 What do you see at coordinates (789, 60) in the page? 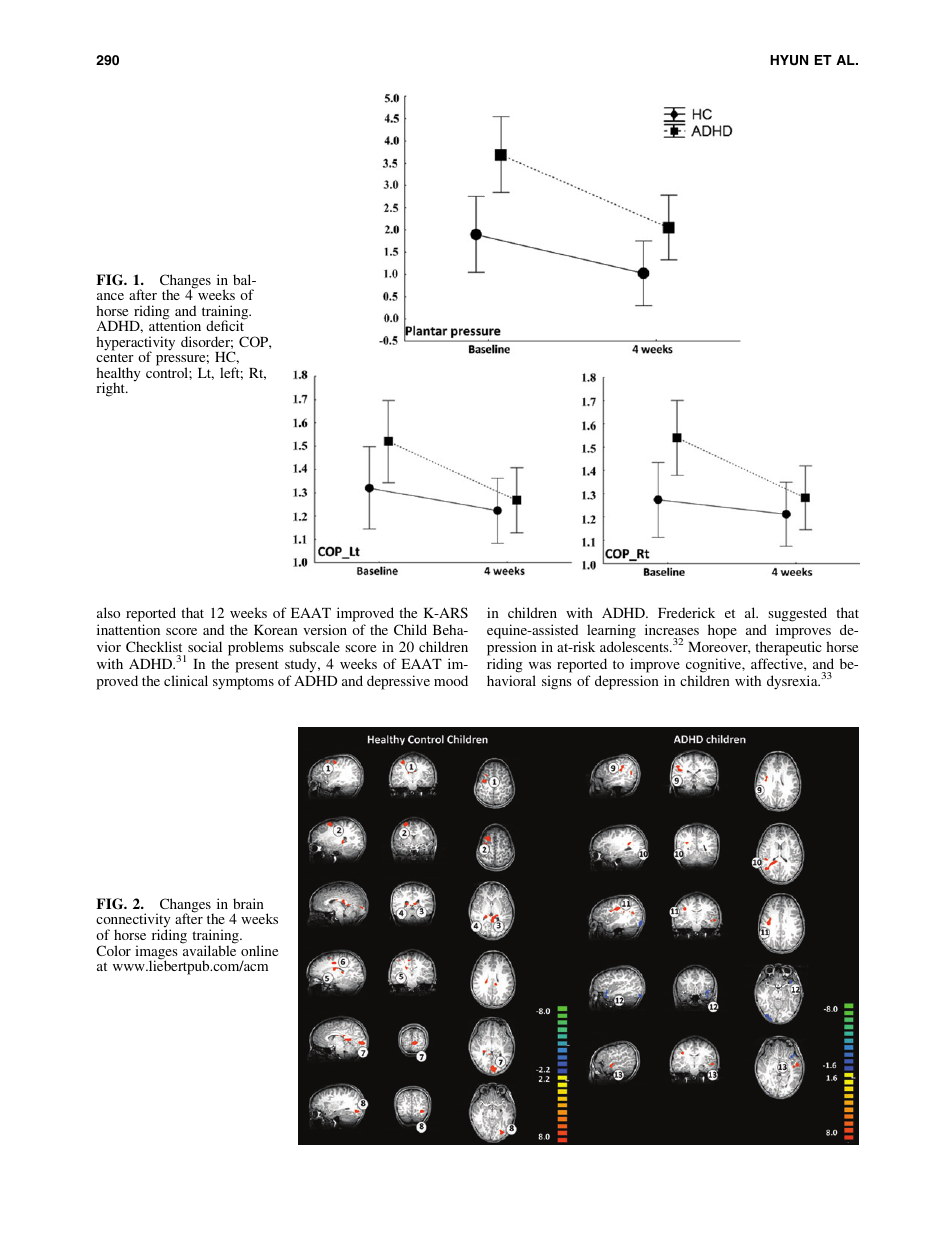
I see `HYUN` at bounding box center [789, 60].
